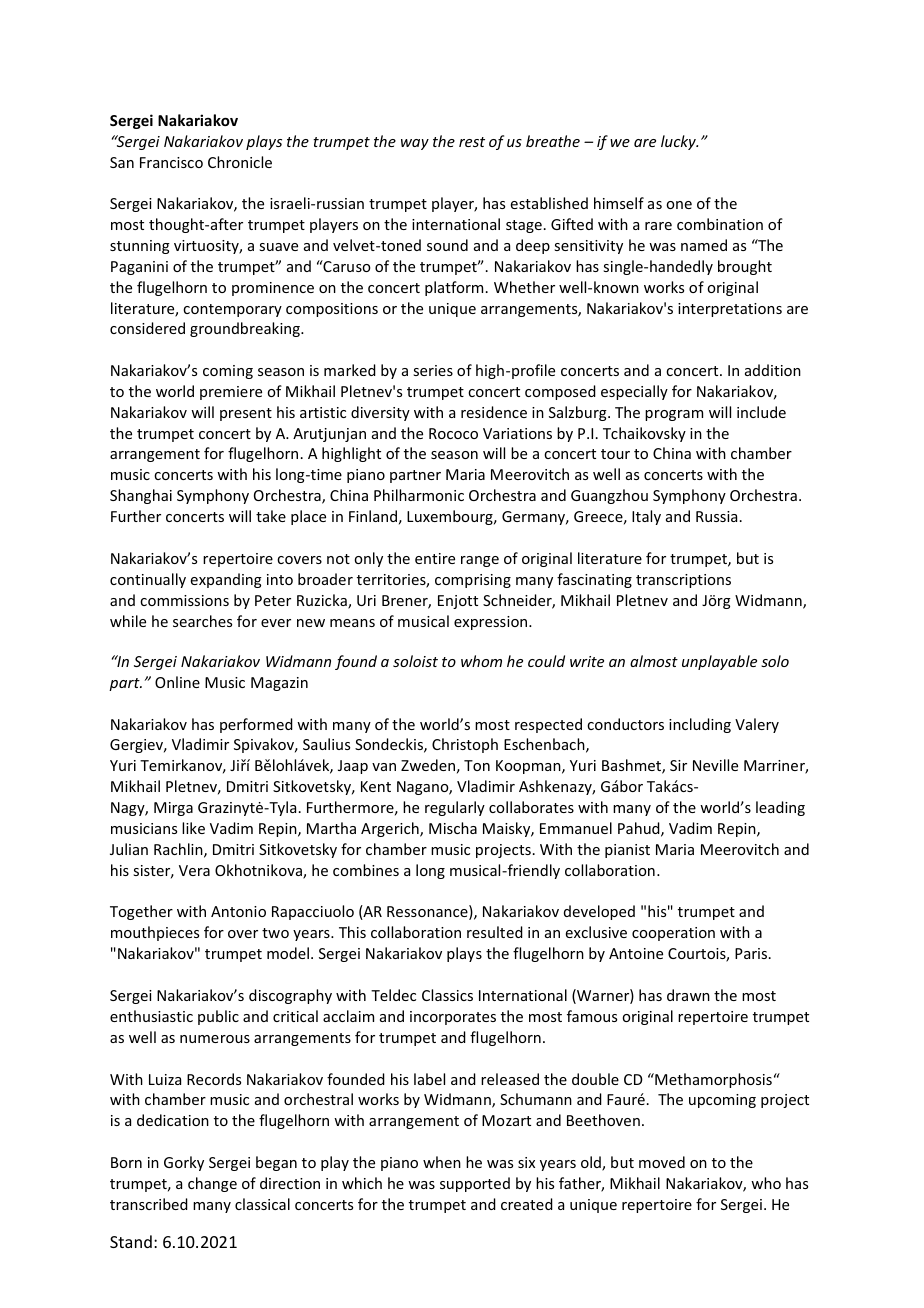  What do you see at coordinates (679, 142) in the image?
I see `lucky` at bounding box center [679, 142].
